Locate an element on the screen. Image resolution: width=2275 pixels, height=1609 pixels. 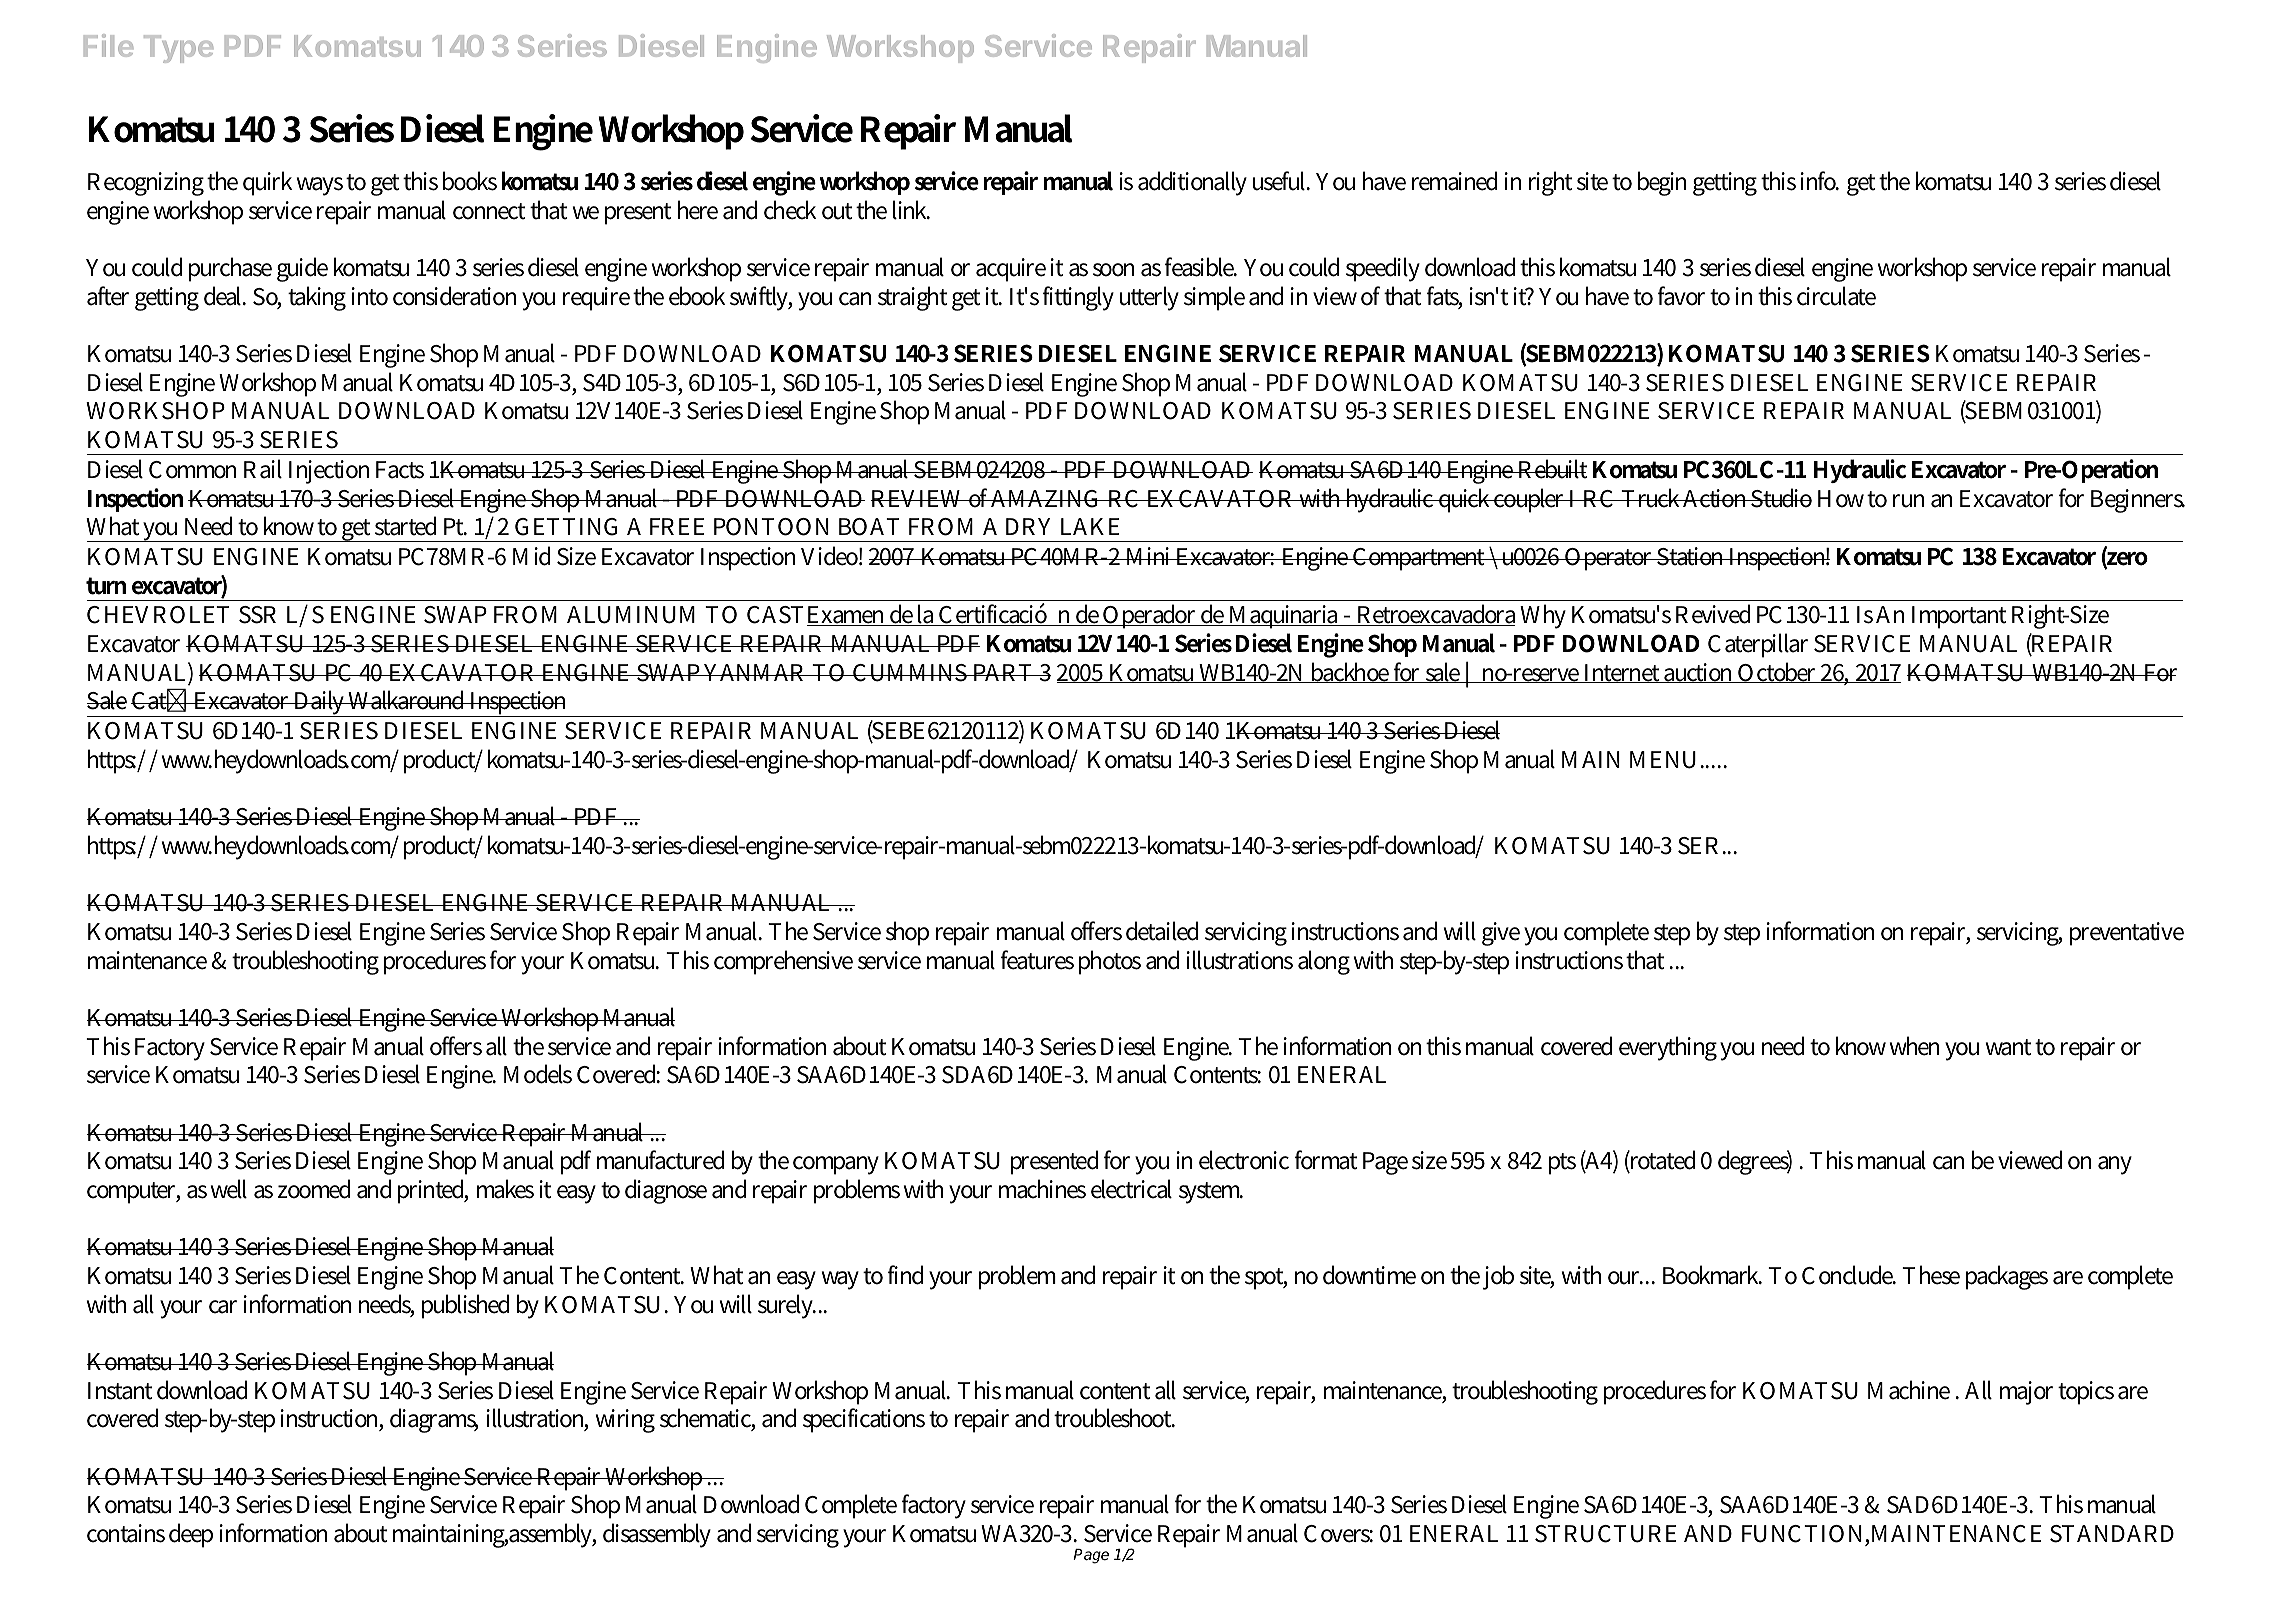
STANDARD is located at coordinates (2112, 1534).
